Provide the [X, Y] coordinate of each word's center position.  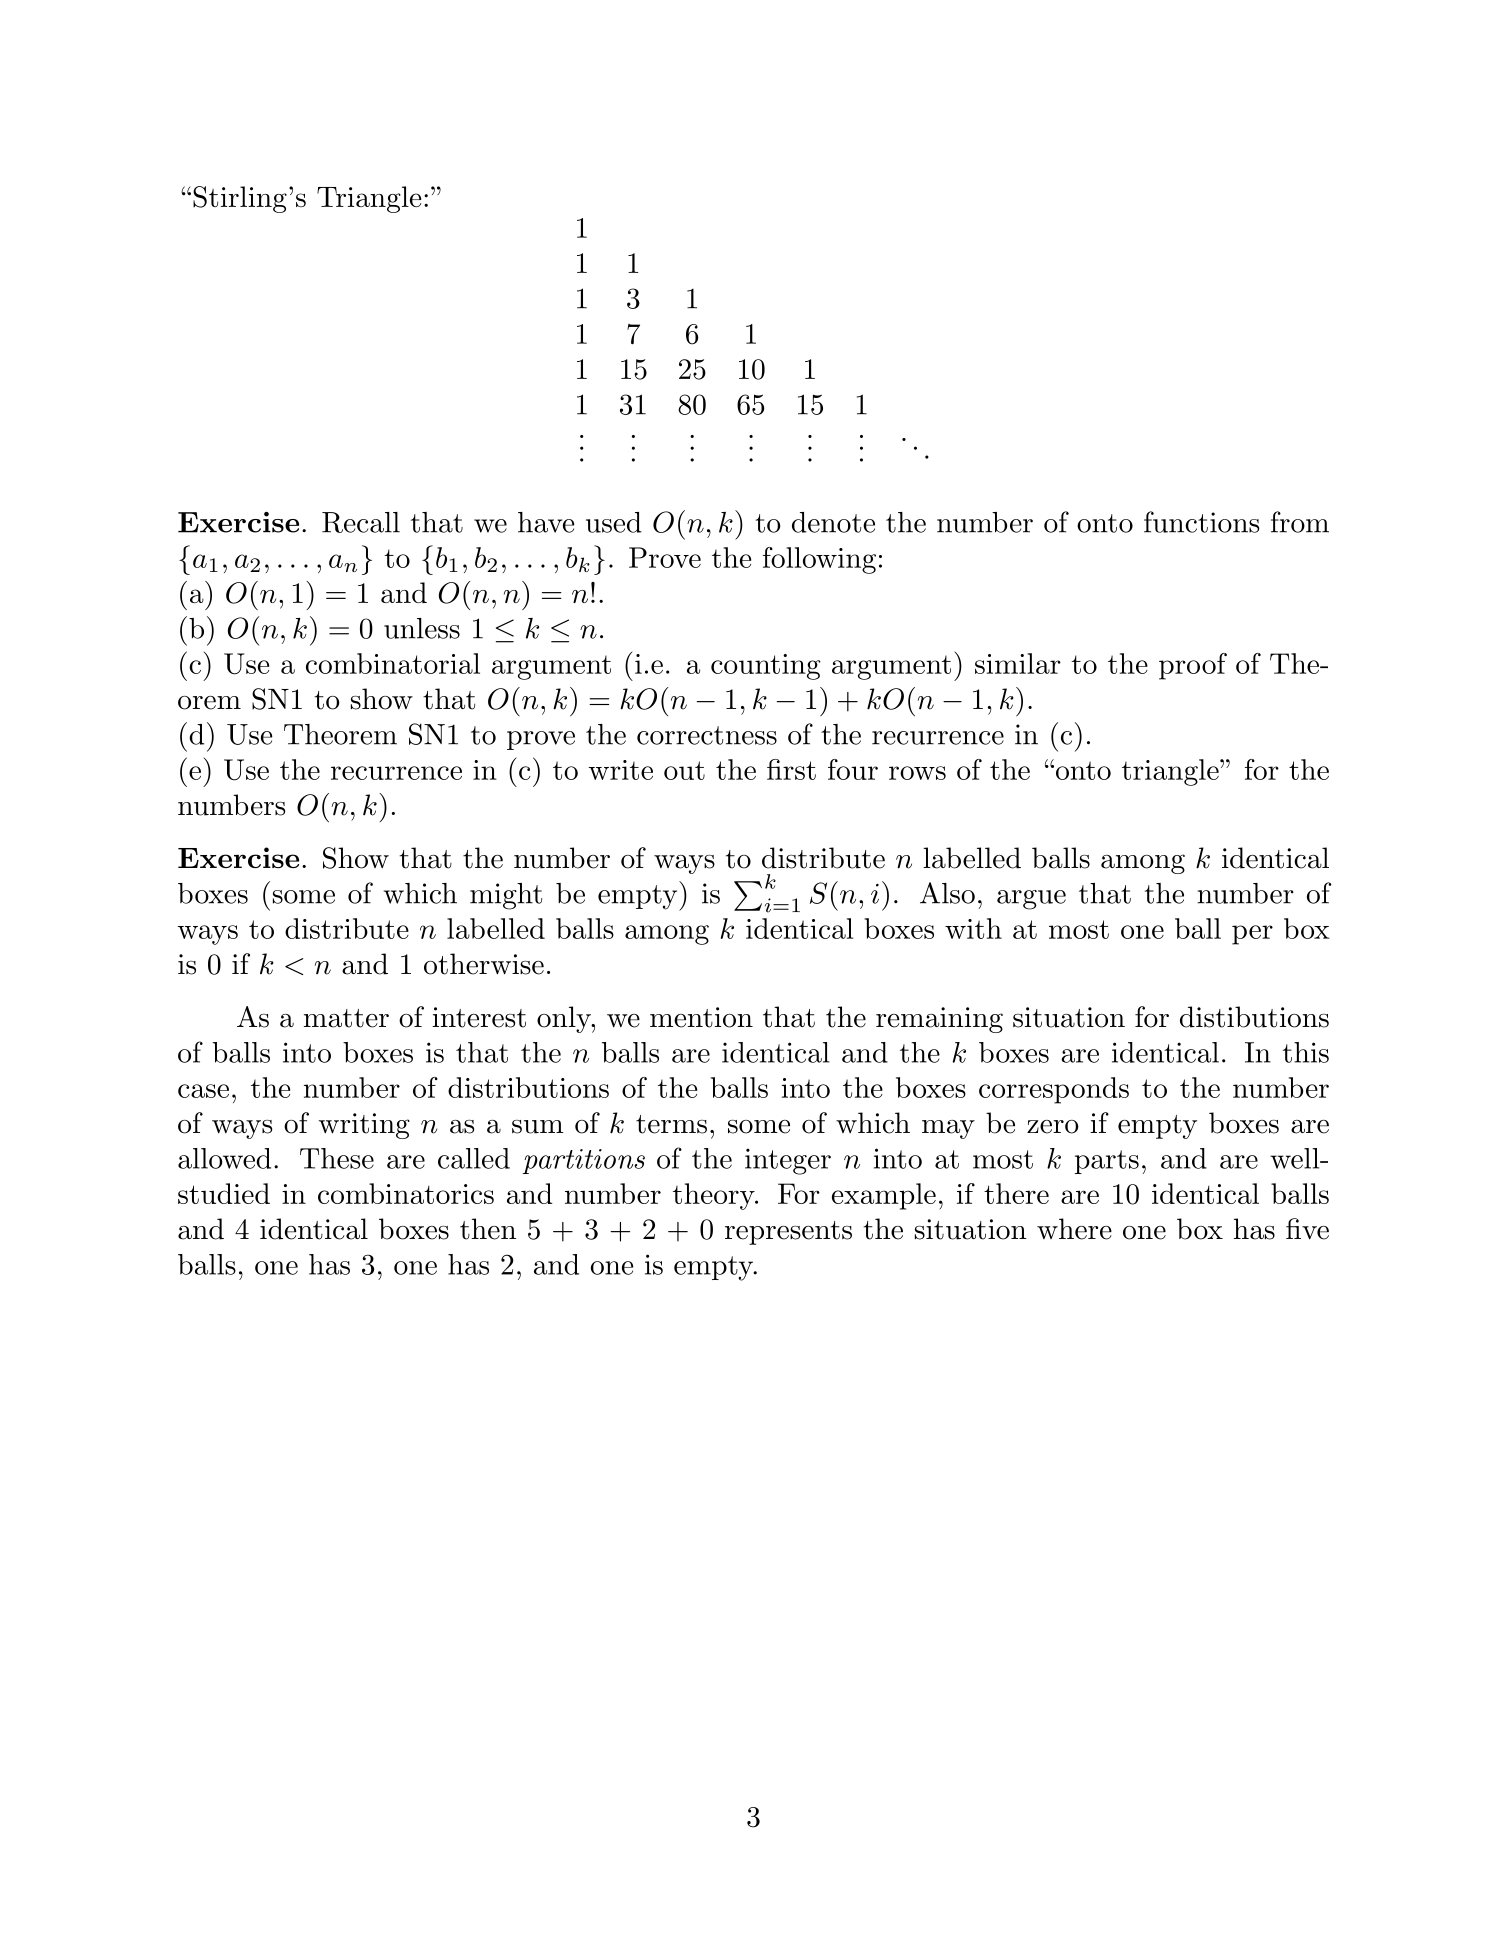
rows [917, 773]
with [973, 928]
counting [766, 667]
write [621, 770]
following [819, 560]
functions [1201, 522]
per [1252, 935]
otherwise [484, 964]
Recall [361, 522]
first [791, 769]
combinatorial [393, 663]
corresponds [1054, 1090]
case [203, 1091]
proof [1193, 666]
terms [671, 1124]
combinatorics [406, 1193]
